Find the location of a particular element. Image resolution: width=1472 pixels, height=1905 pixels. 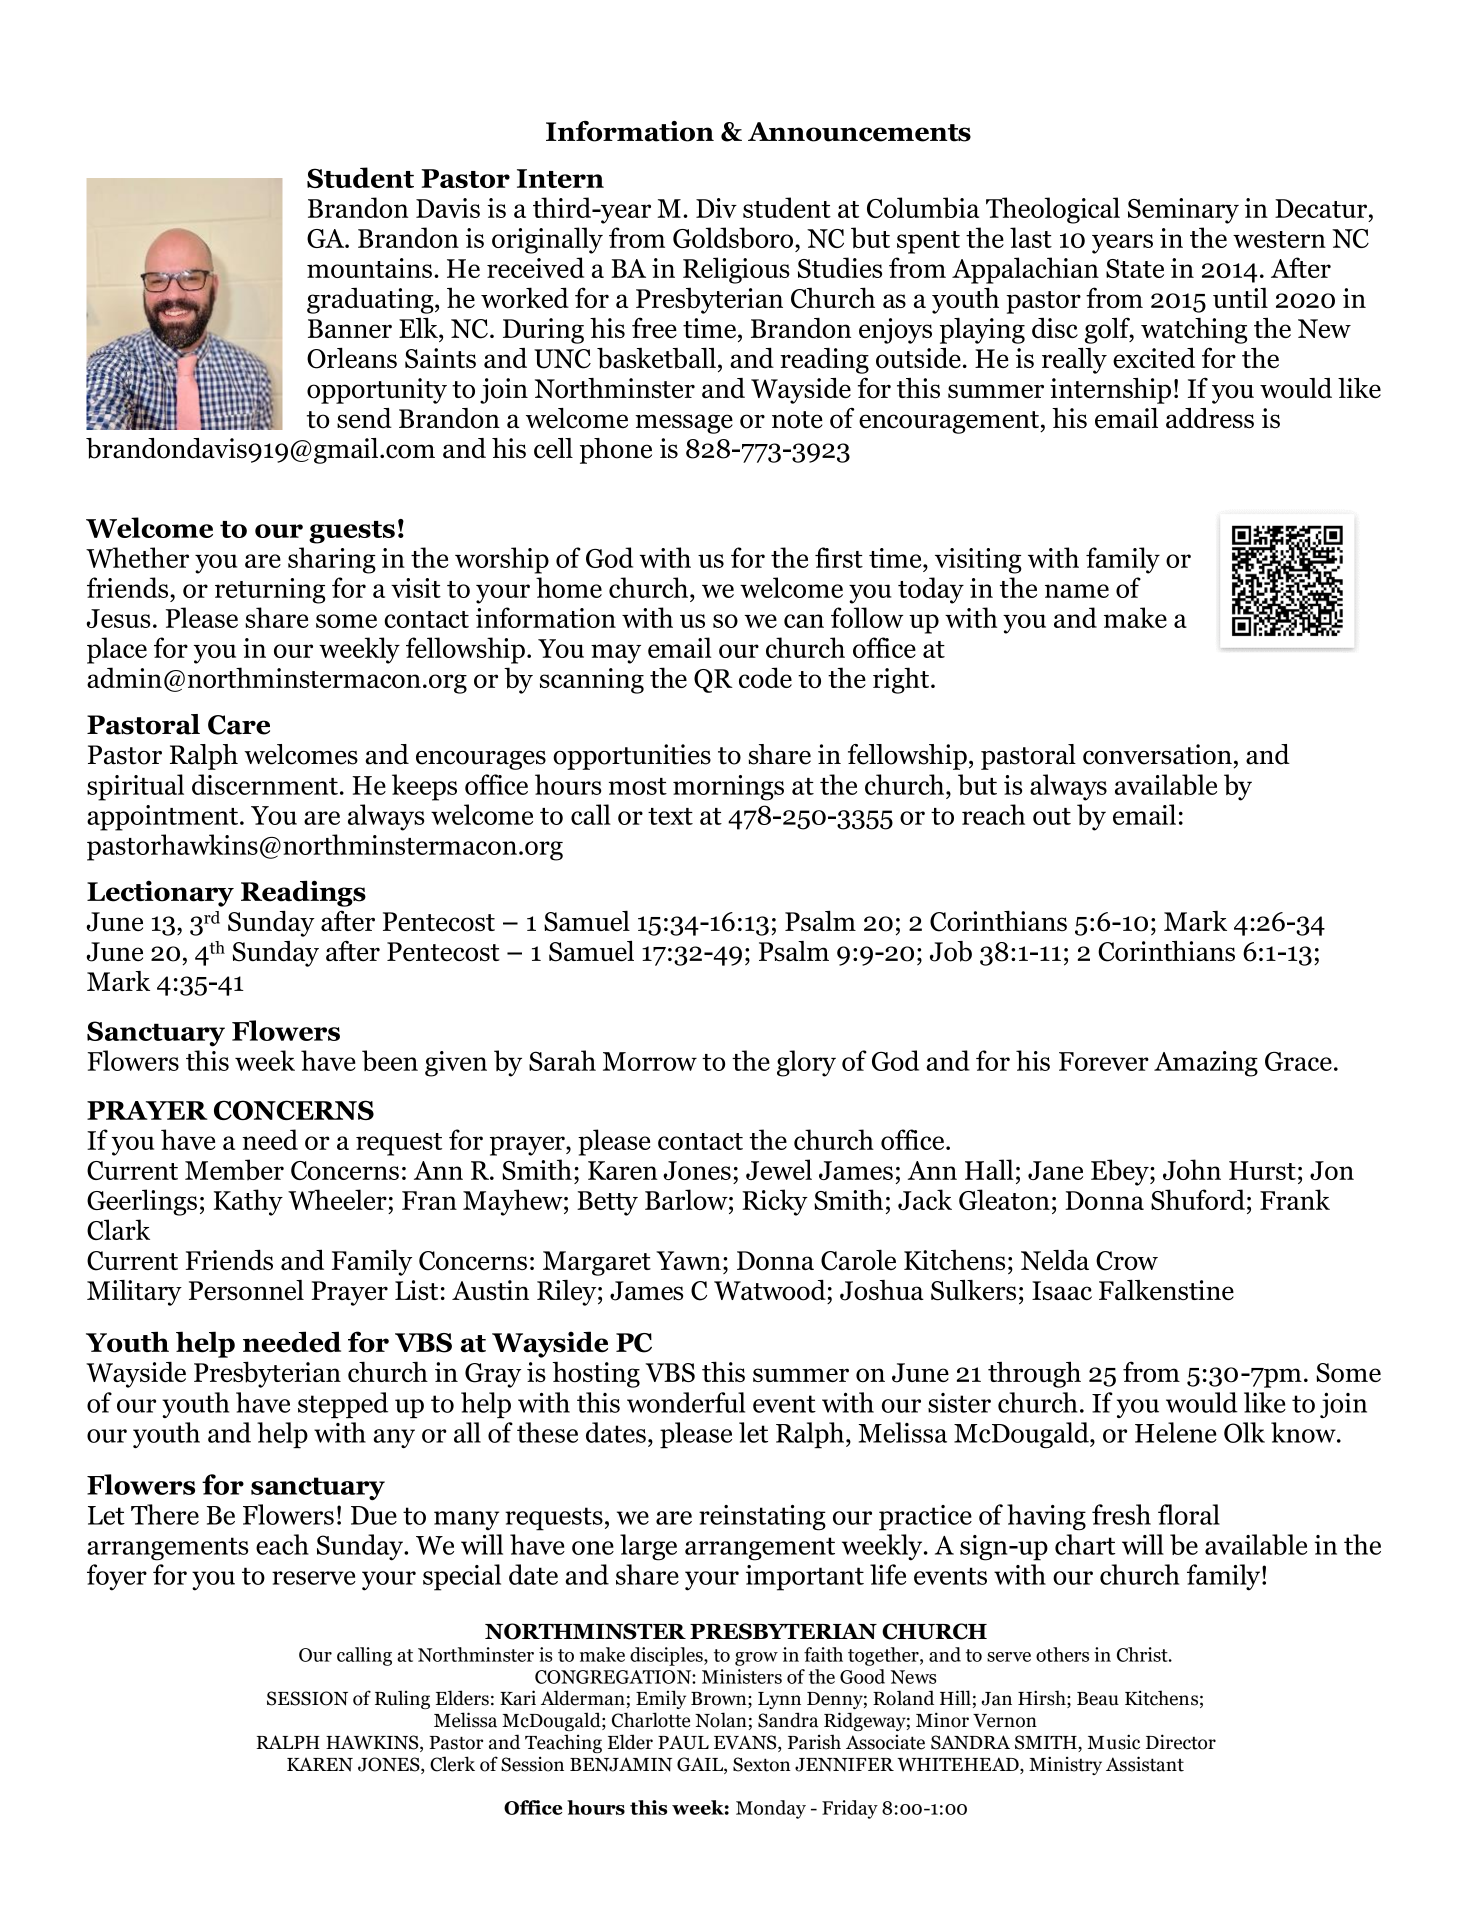

Div is located at coordinates (716, 208).
